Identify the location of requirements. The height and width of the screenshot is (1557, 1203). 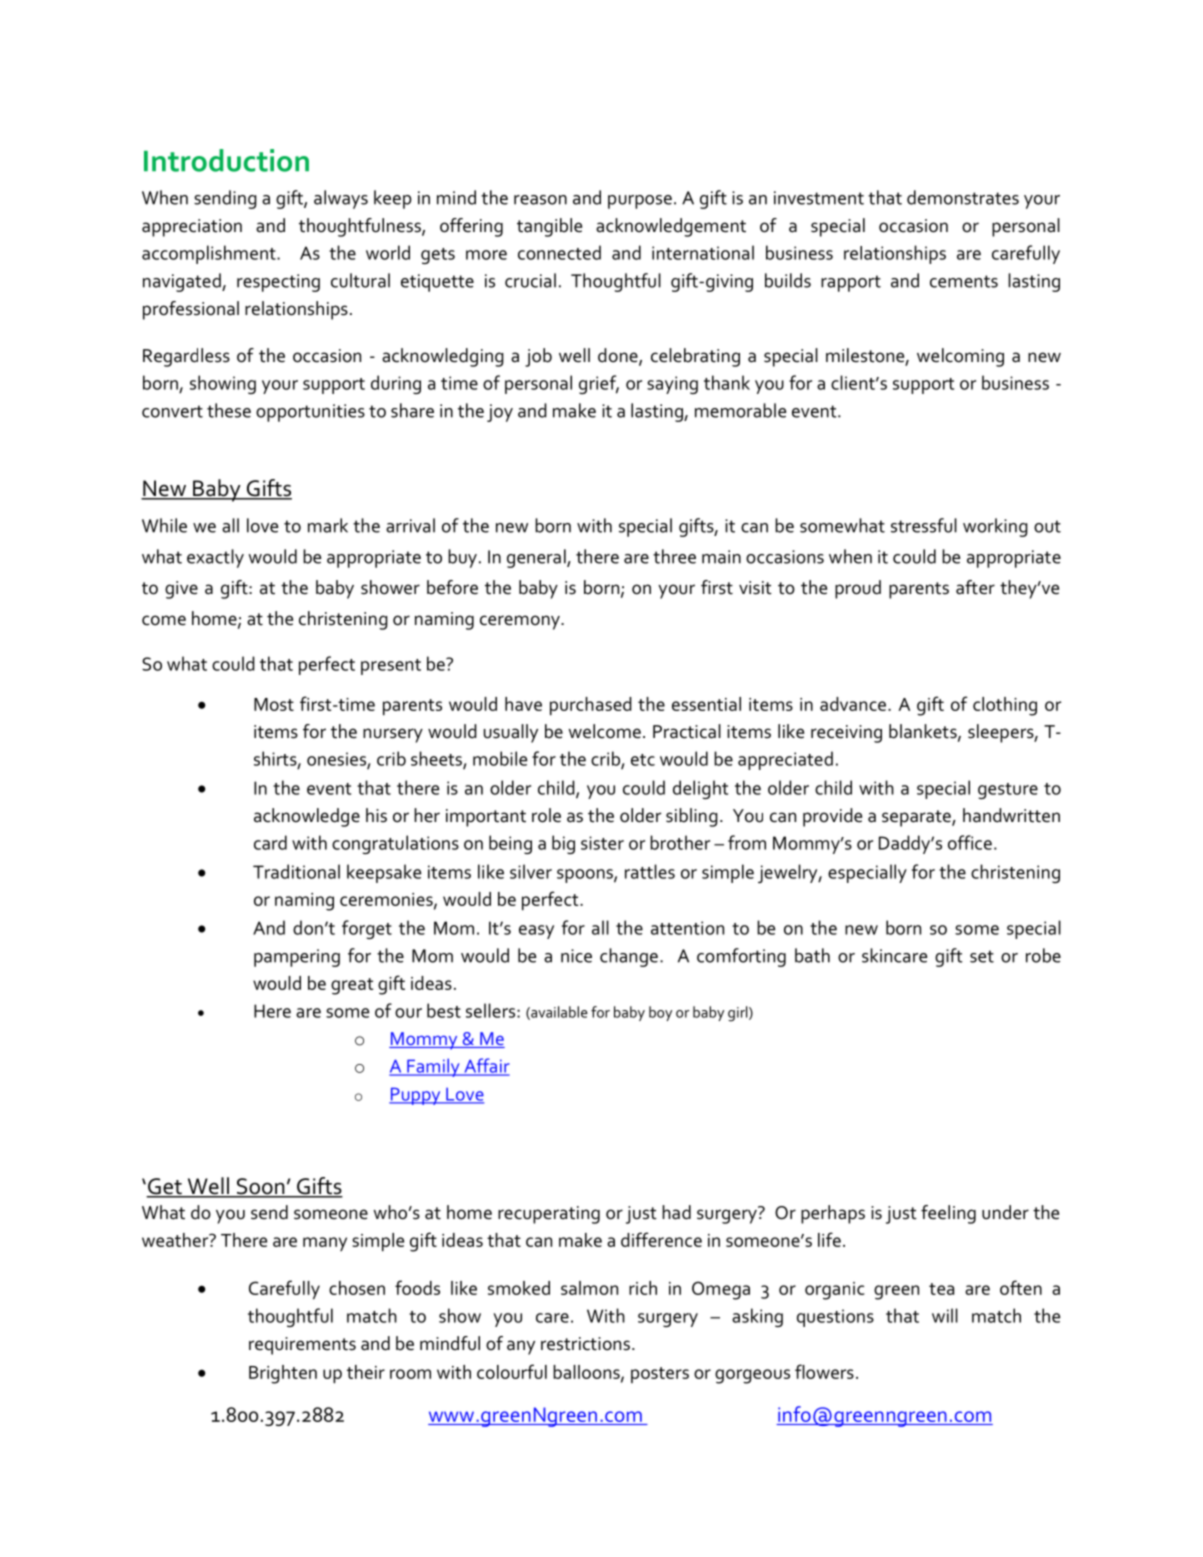
(302, 1346).
